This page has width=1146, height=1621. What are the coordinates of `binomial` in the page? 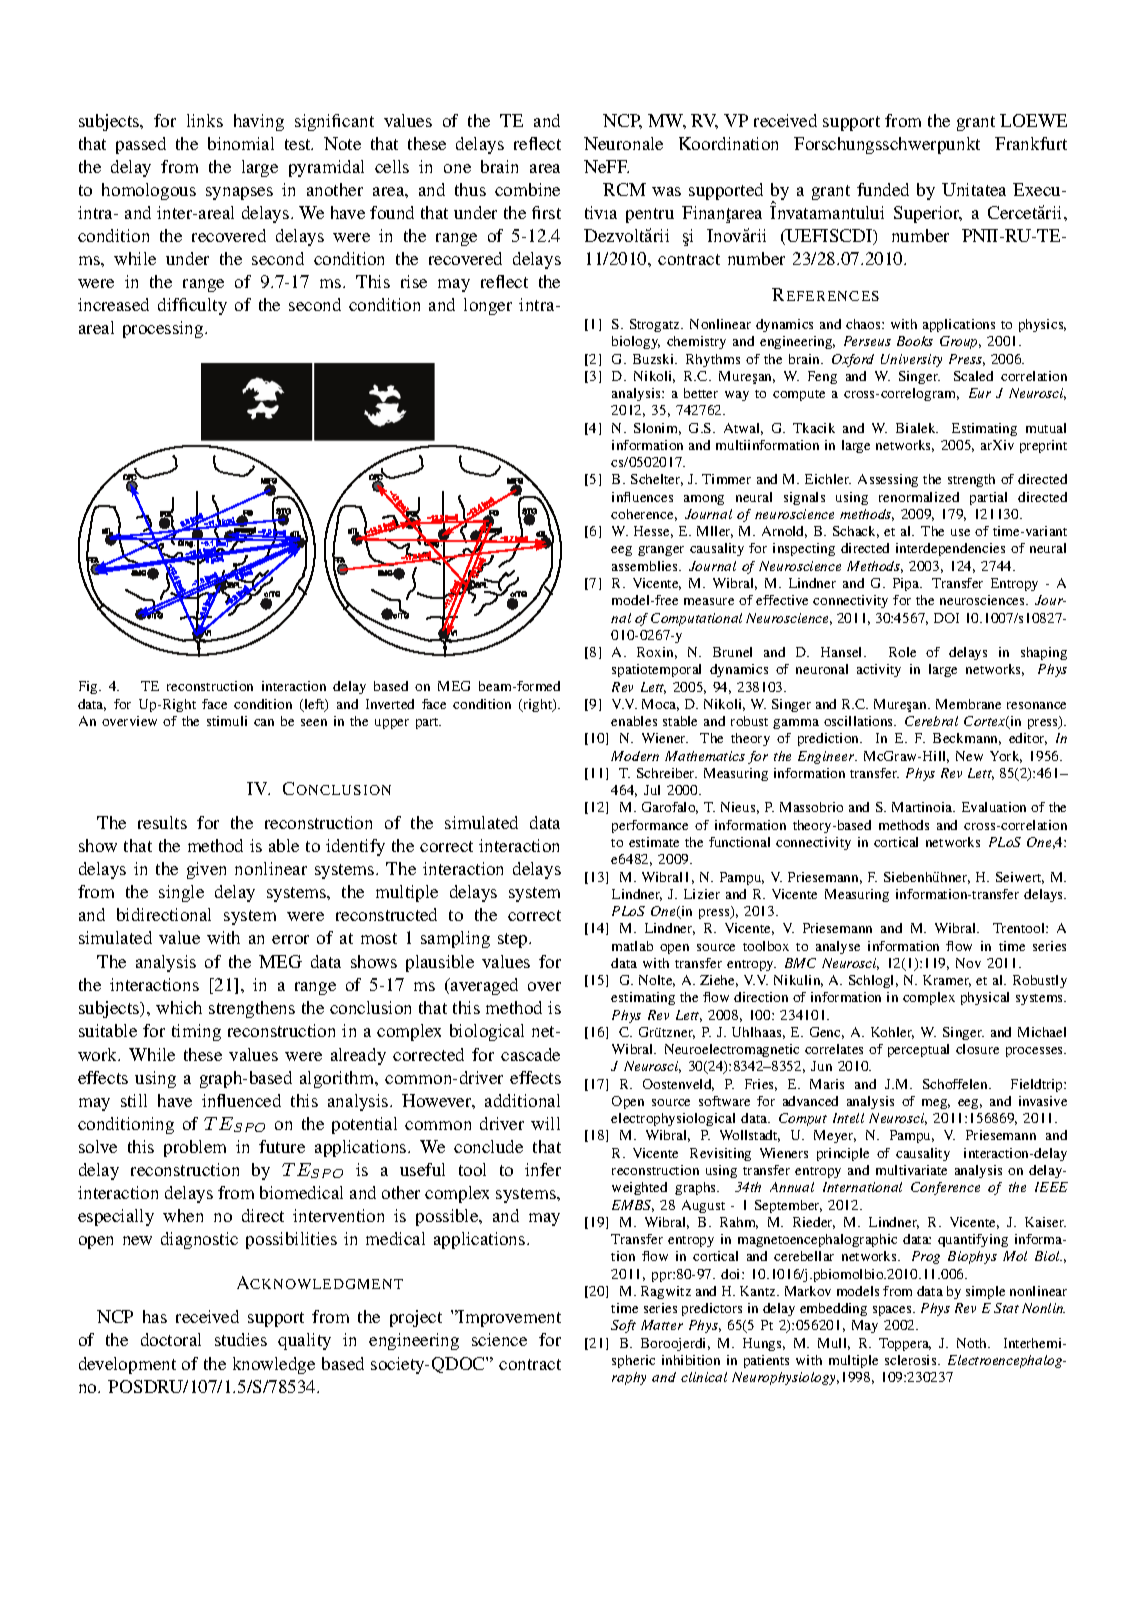 It's located at (241, 143).
